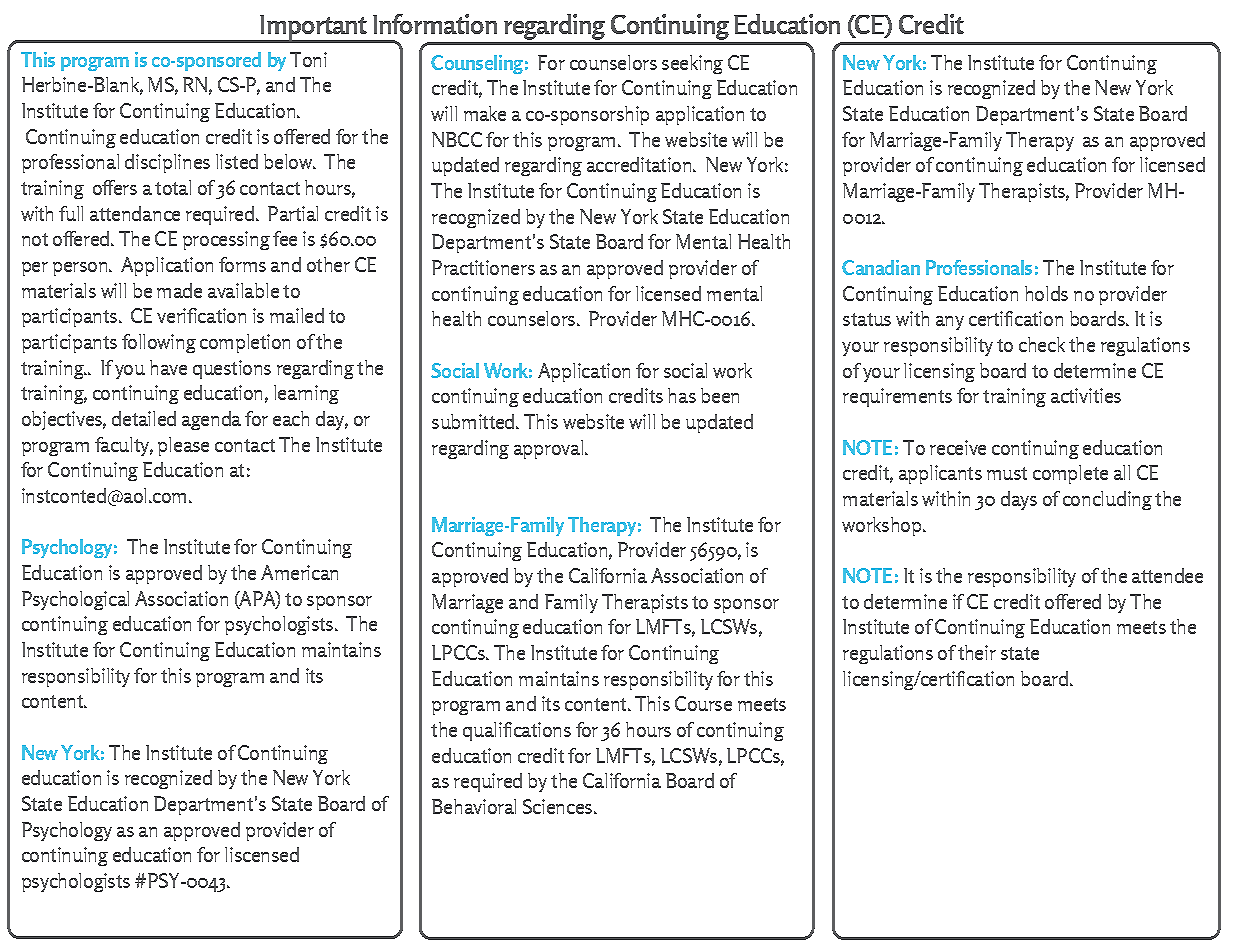  What do you see at coordinates (474, 806) in the document?
I see `Behavioral` at bounding box center [474, 806].
